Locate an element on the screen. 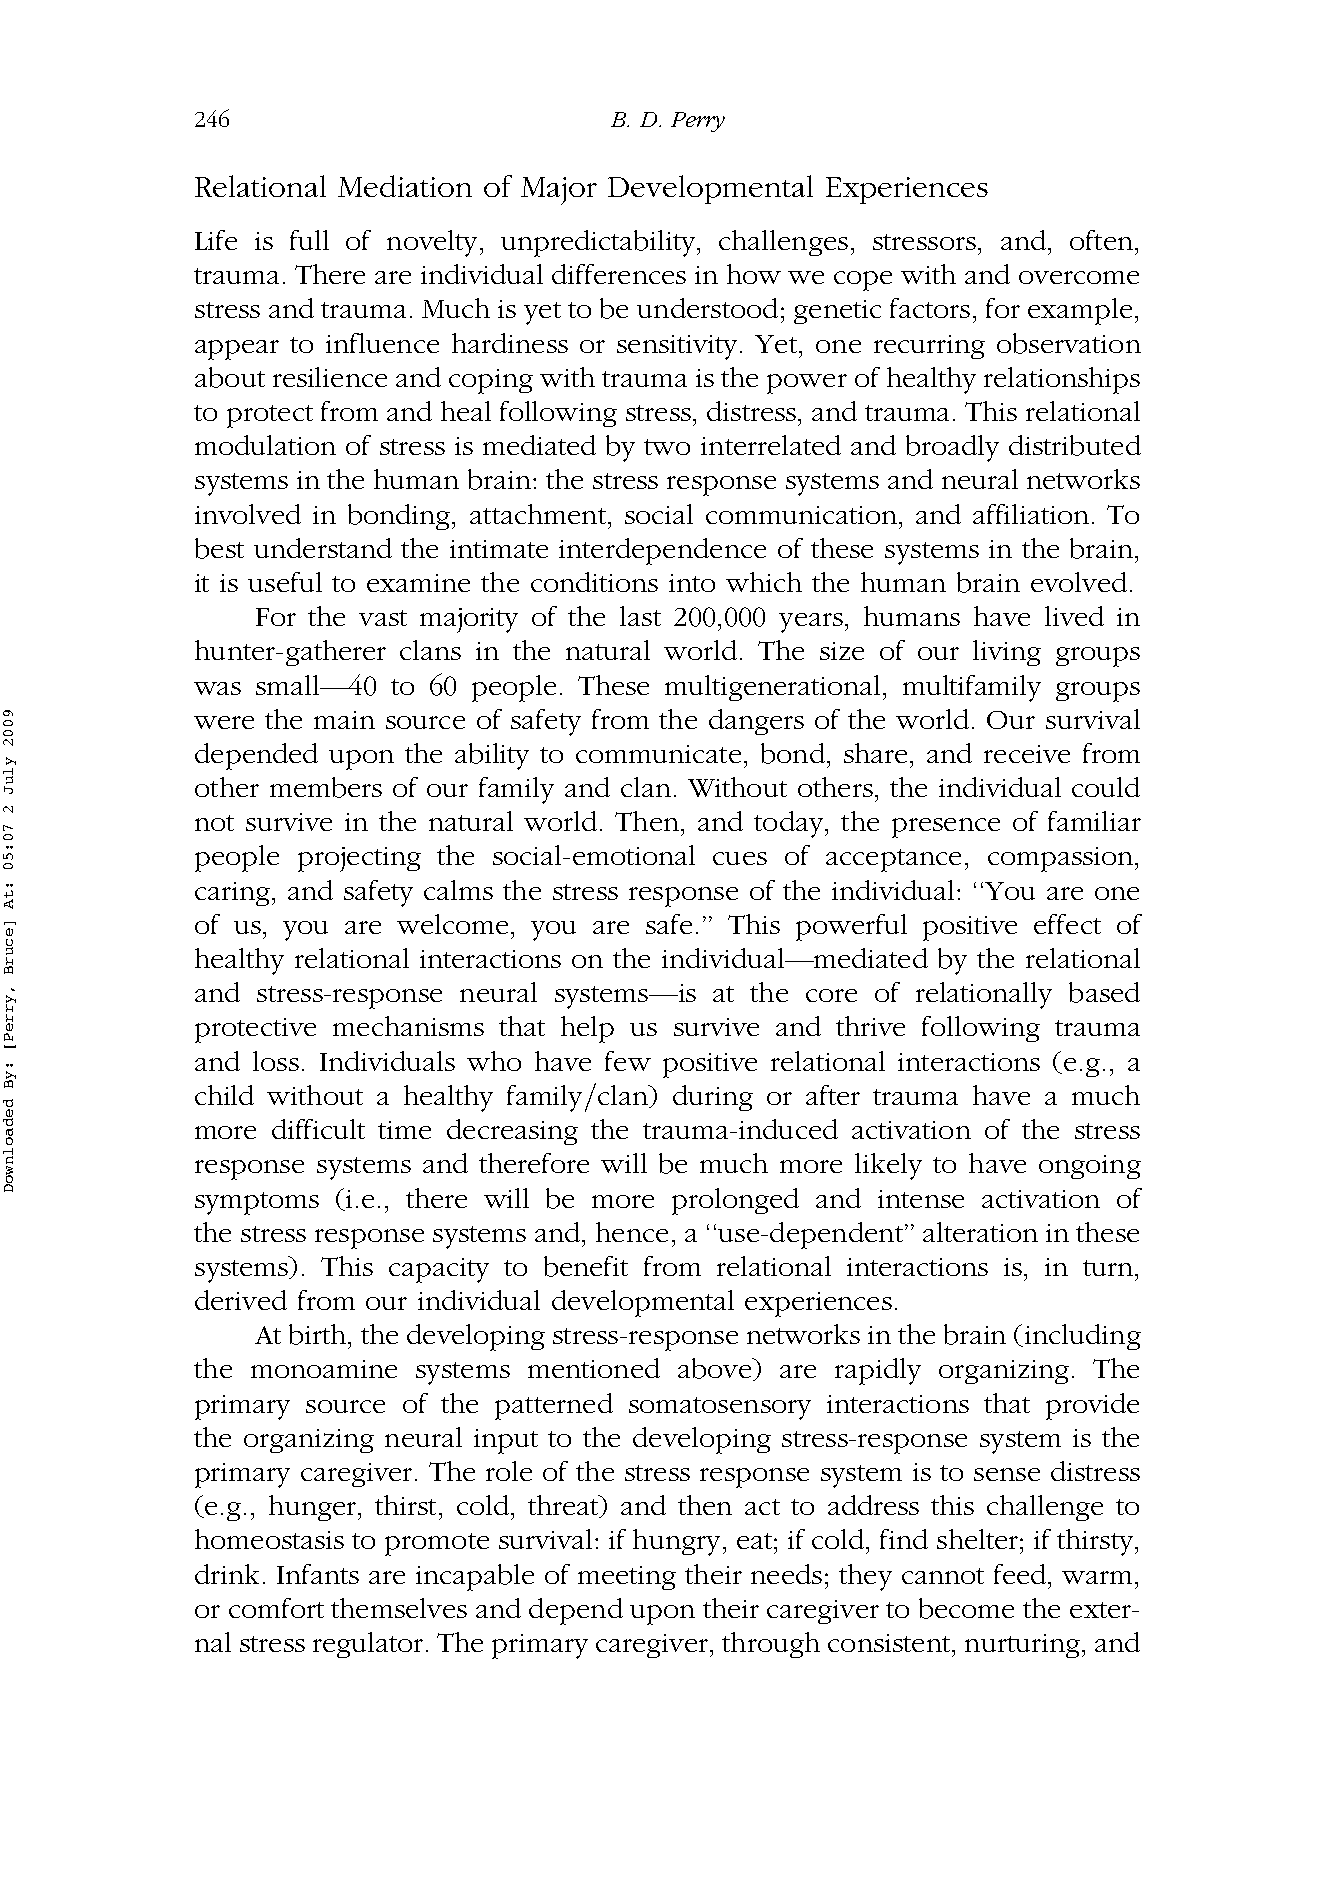  communicate is located at coordinates (658, 754).
